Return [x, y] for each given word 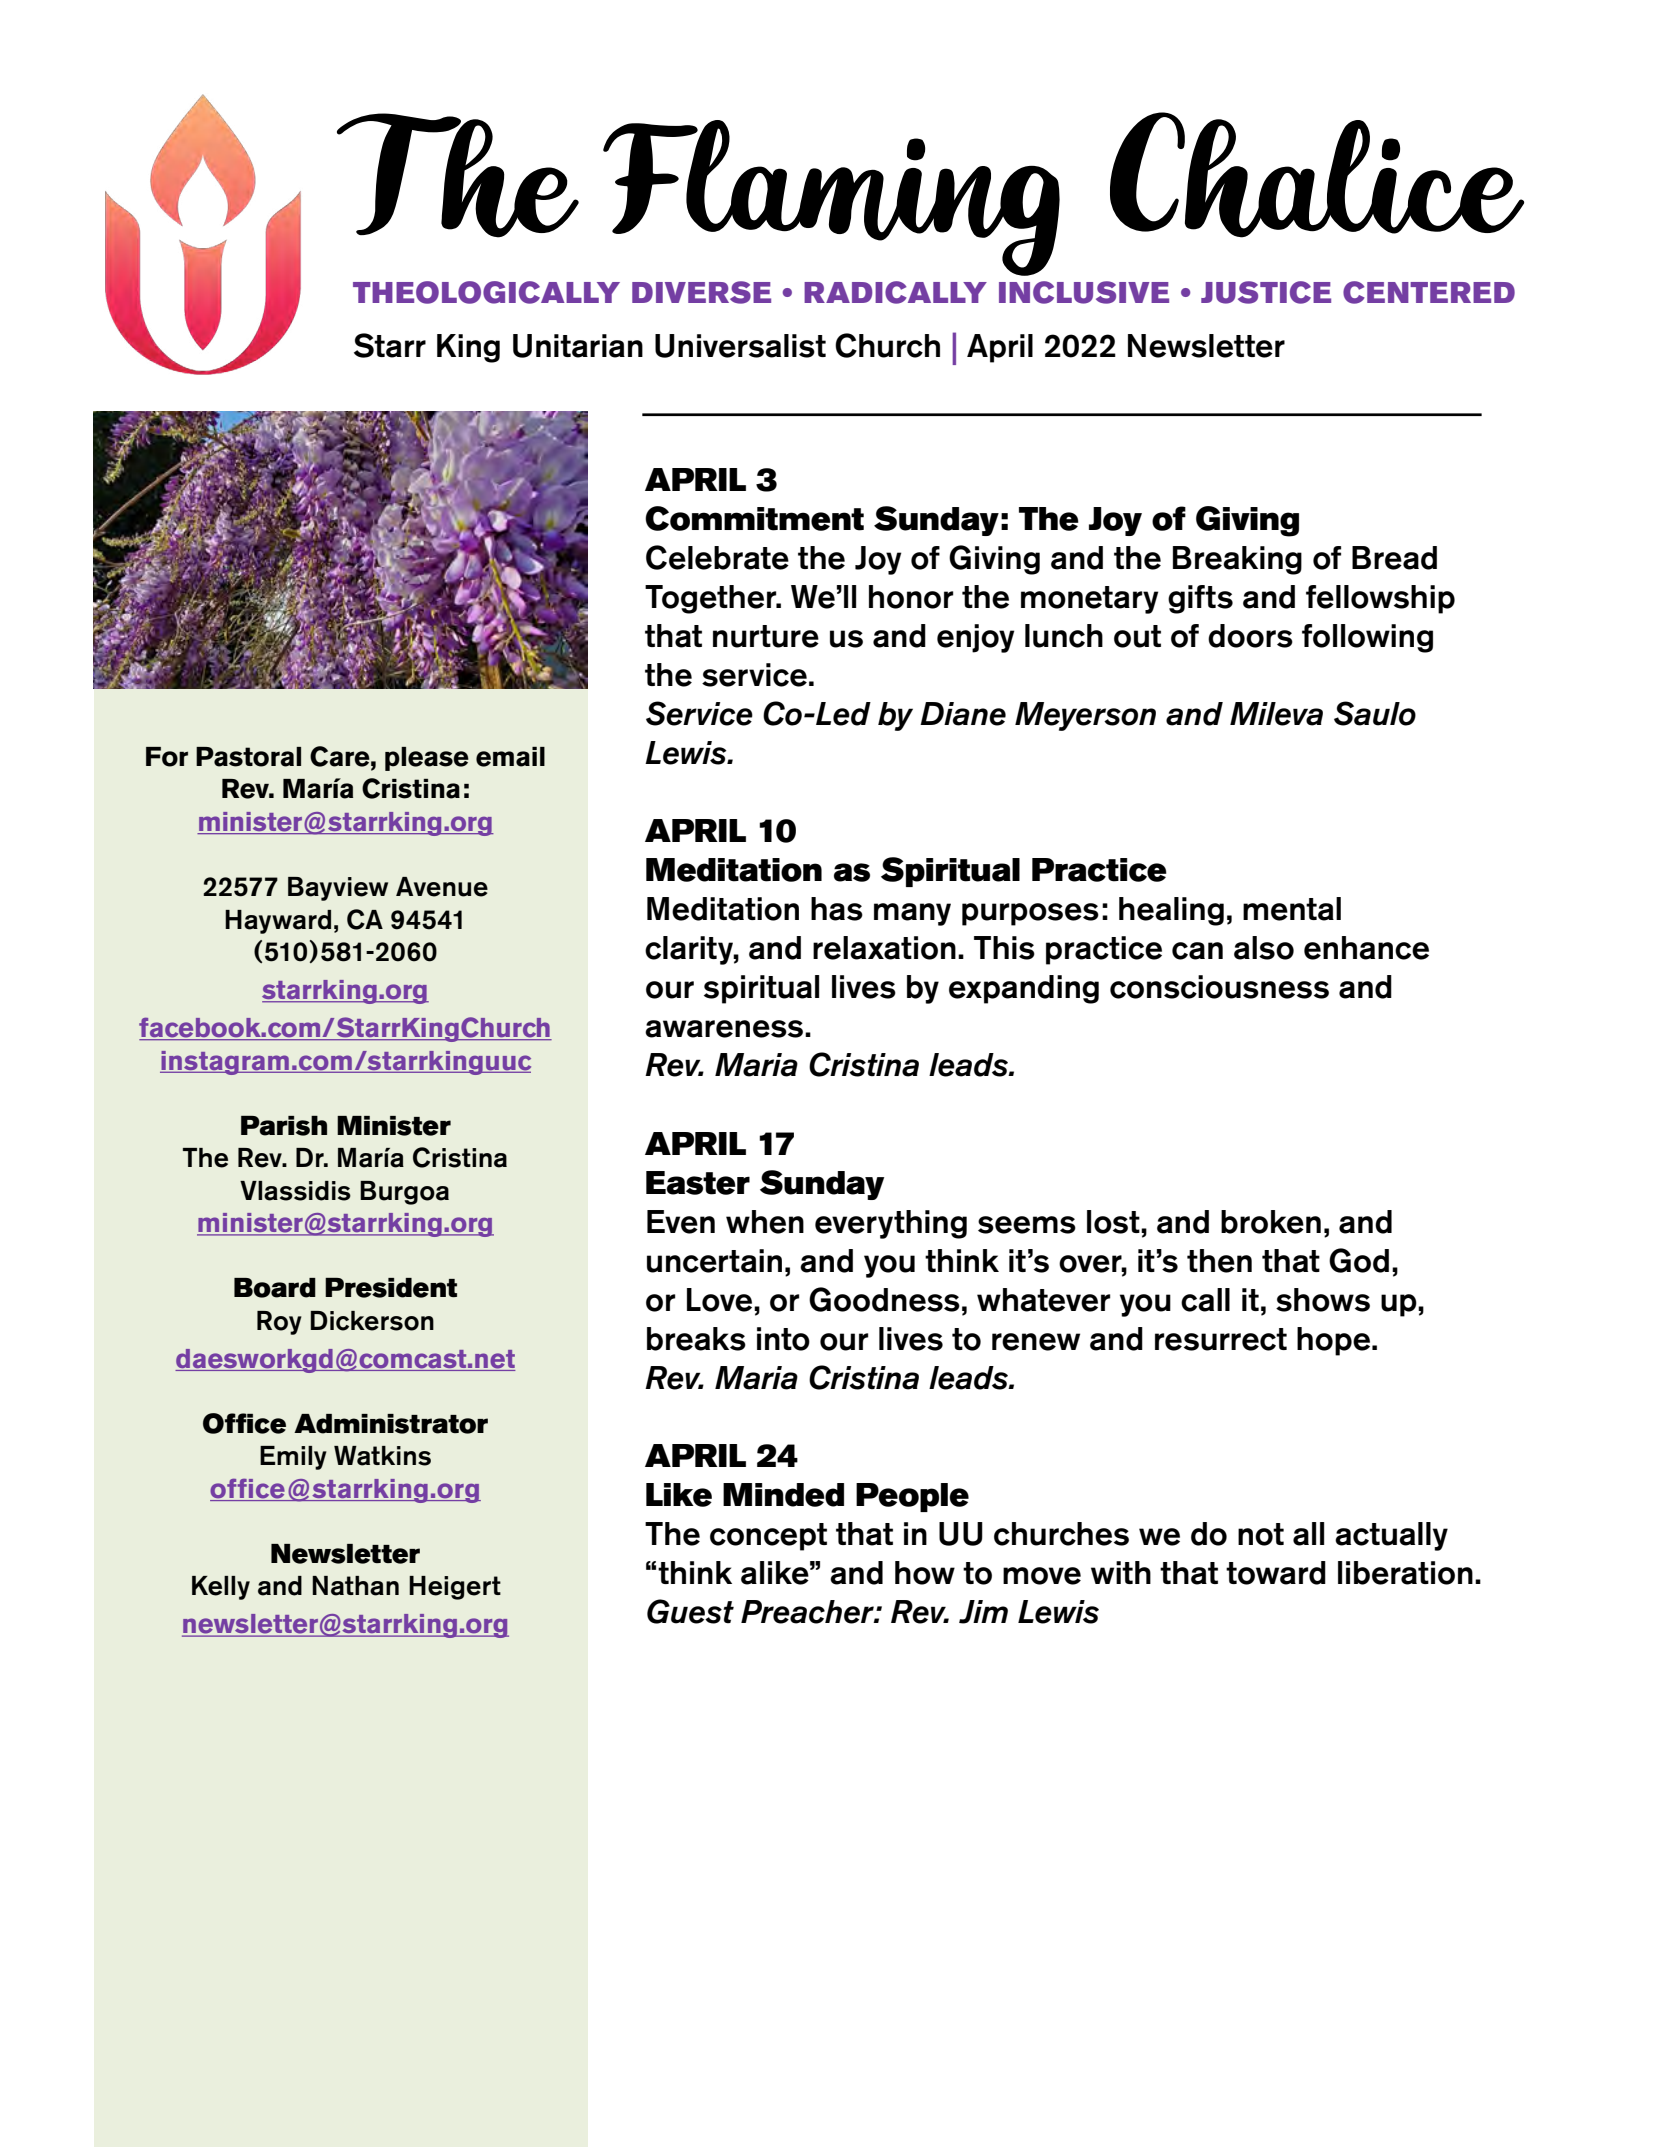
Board [275, 1288]
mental [1292, 909]
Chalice [1317, 175]
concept [768, 1537]
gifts [1200, 599]
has [837, 909]
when [765, 1222]
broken [1271, 1222]
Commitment [754, 518]
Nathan [355, 1586]
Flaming [831, 198]
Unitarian [578, 346]
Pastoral [248, 757]
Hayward [278, 922]
